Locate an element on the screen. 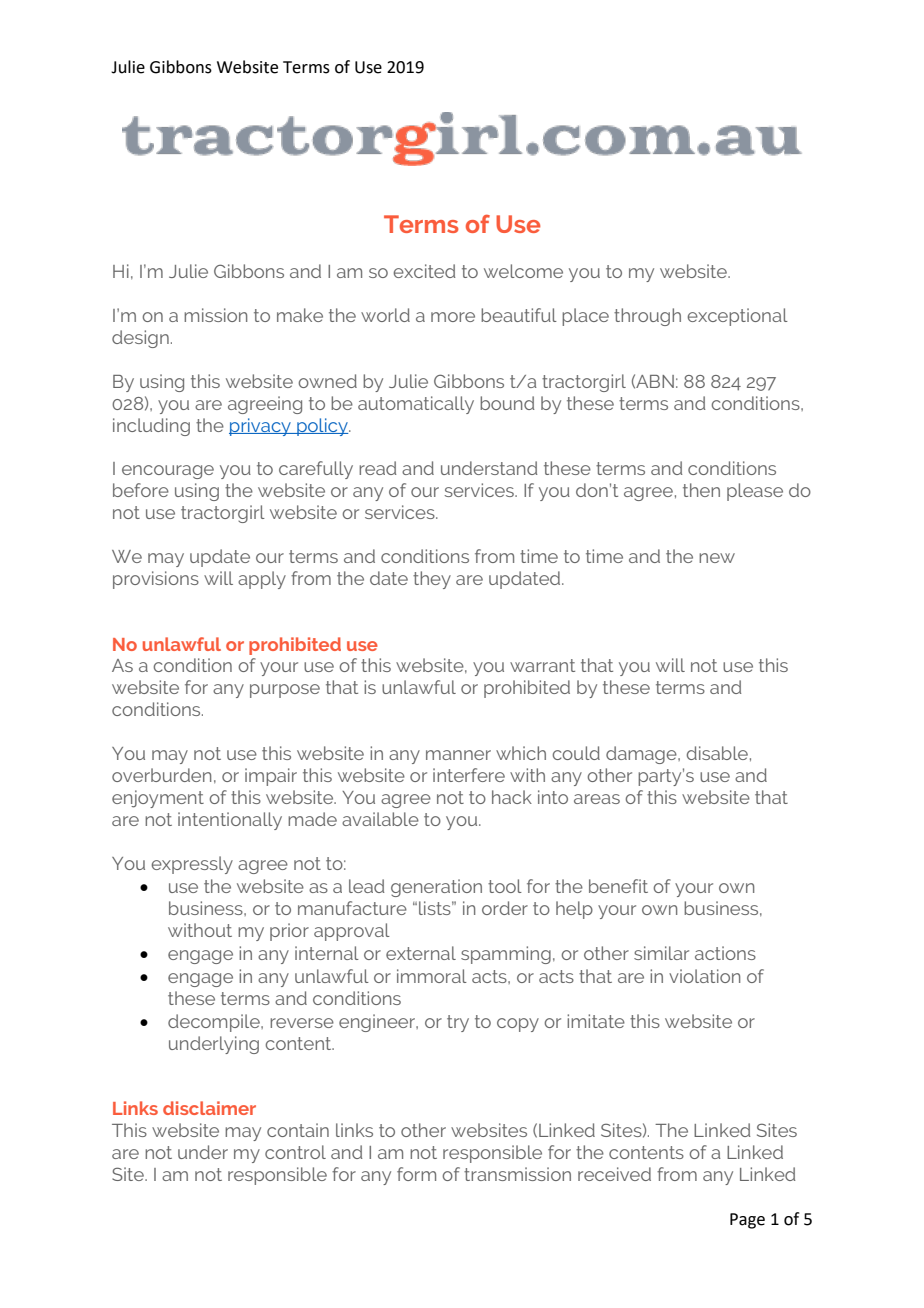 The width and height of the screenshot is (924, 1308). disable is located at coordinates (717, 753).
